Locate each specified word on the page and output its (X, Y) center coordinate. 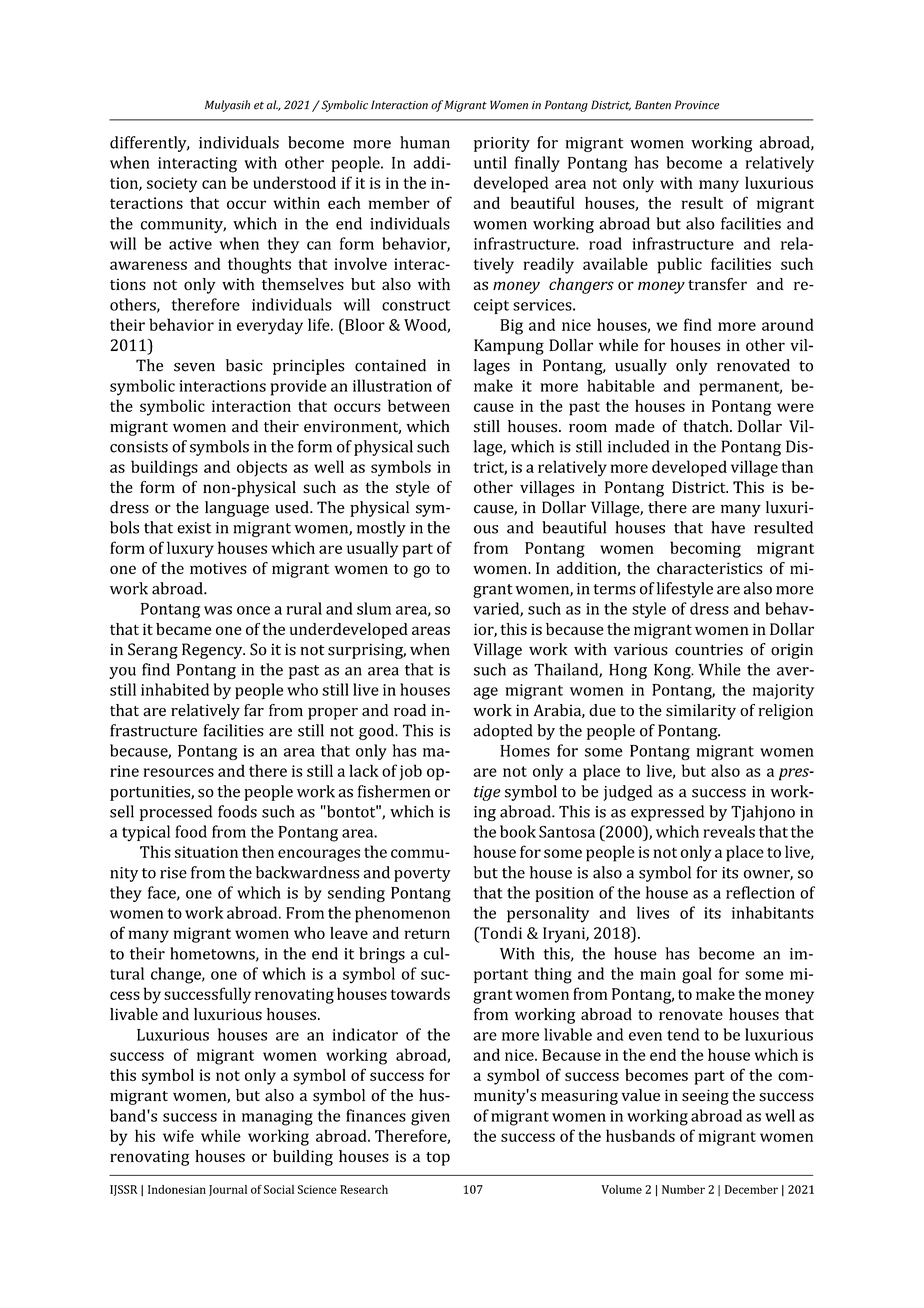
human (425, 142)
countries (709, 649)
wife (178, 1135)
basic (244, 365)
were (795, 407)
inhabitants (773, 912)
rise (173, 873)
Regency (213, 651)
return (427, 933)
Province (697, 105)
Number (683, 1189)
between (419, 405)
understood (294, 182)
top (438, 1159)
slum (374, 608)
